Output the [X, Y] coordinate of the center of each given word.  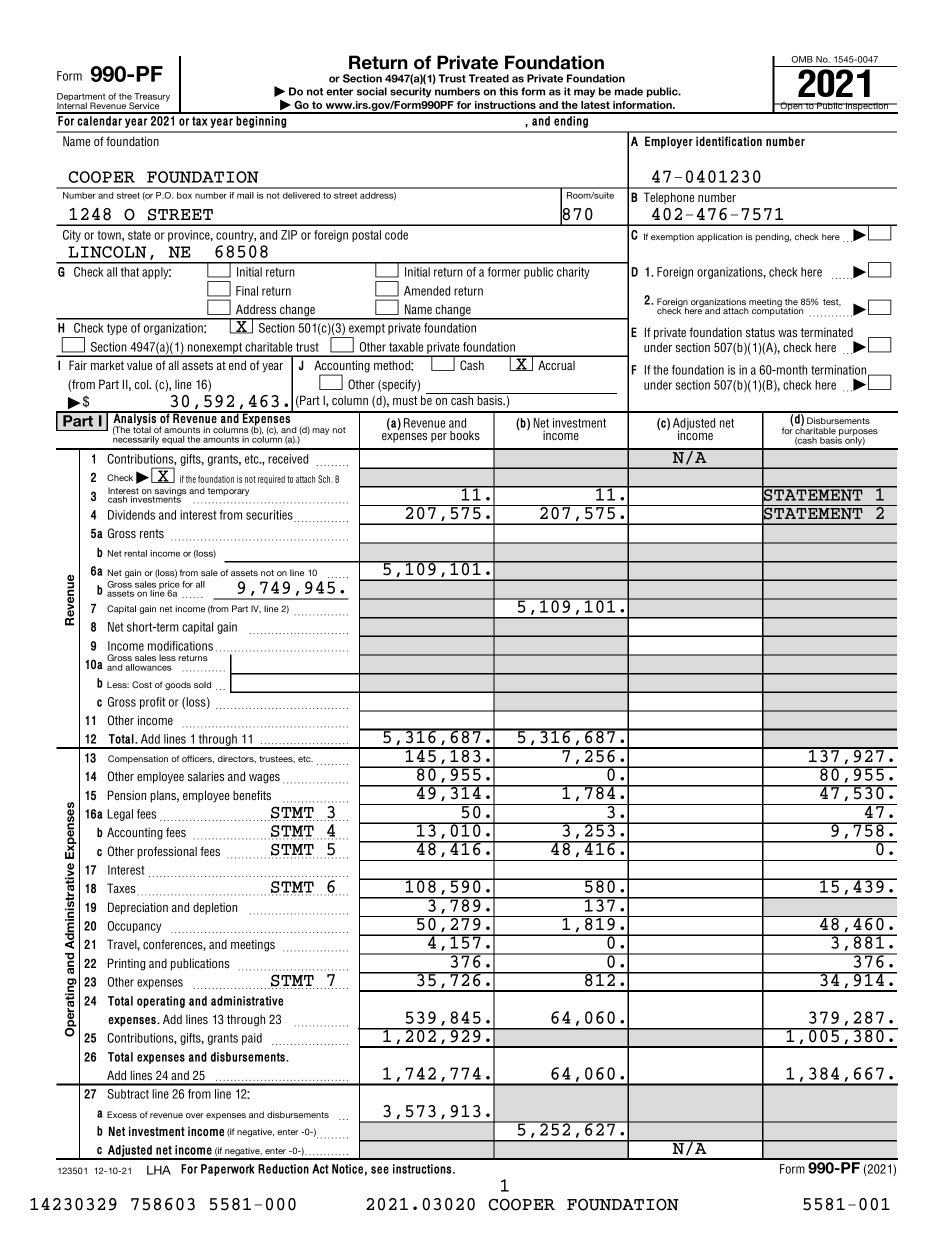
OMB [802, 59]
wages [264, 779]
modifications [180, 646]
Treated [489, 78]
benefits [252, 795]
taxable [406, 347]
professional [167, 852]
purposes [858, 433]
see [380, 1170]
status [760, 332]
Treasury [151, 98]
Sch [325, 479]
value [139, 365]
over [195, 1115]
